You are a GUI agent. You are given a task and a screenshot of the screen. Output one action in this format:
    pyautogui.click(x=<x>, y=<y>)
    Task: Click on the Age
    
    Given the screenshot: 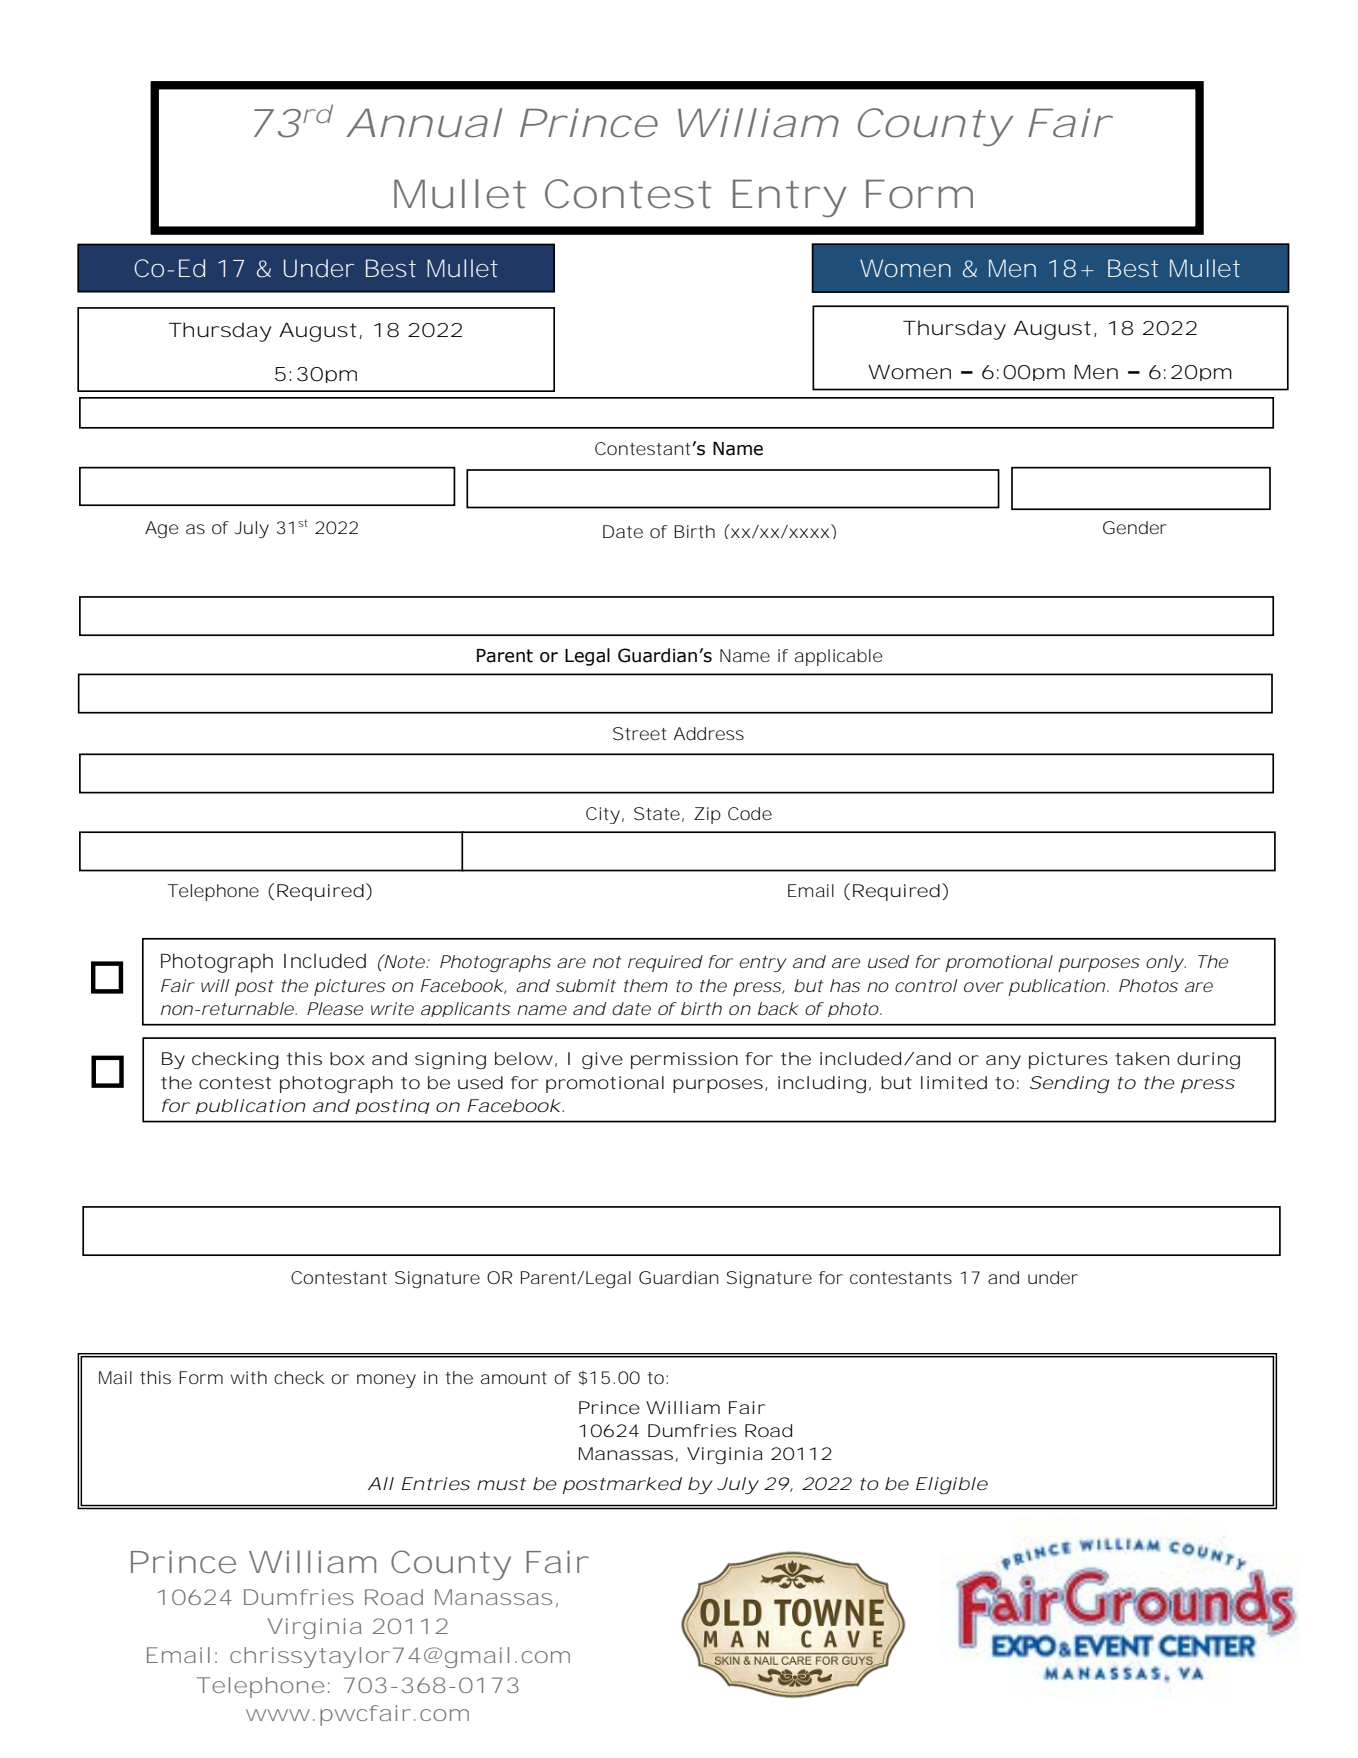 What is the action you would take?
    pyautogui.click(x=161, y=529)
